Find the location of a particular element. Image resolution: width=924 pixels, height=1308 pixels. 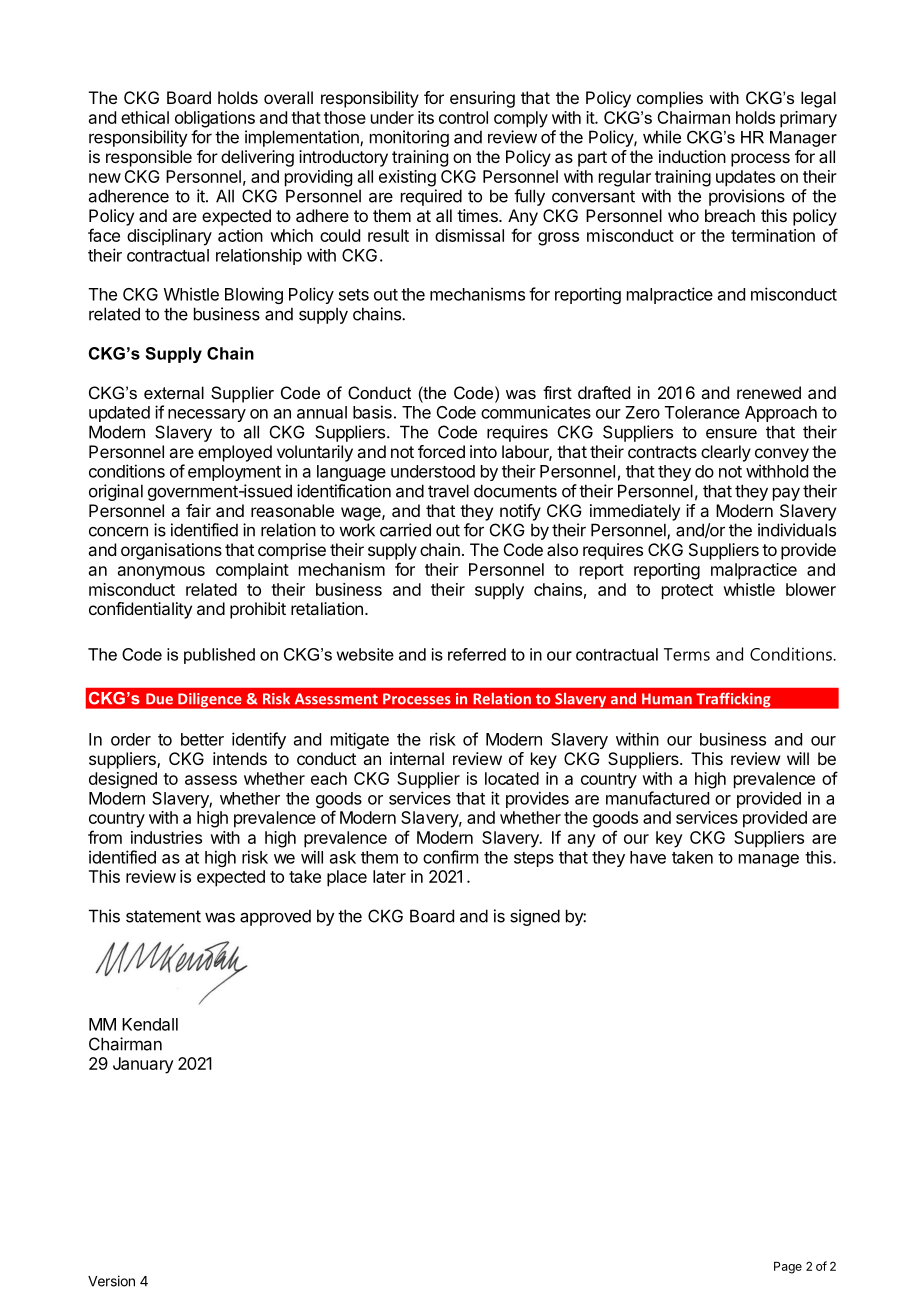

induction is located at coordinates (692, 156).
